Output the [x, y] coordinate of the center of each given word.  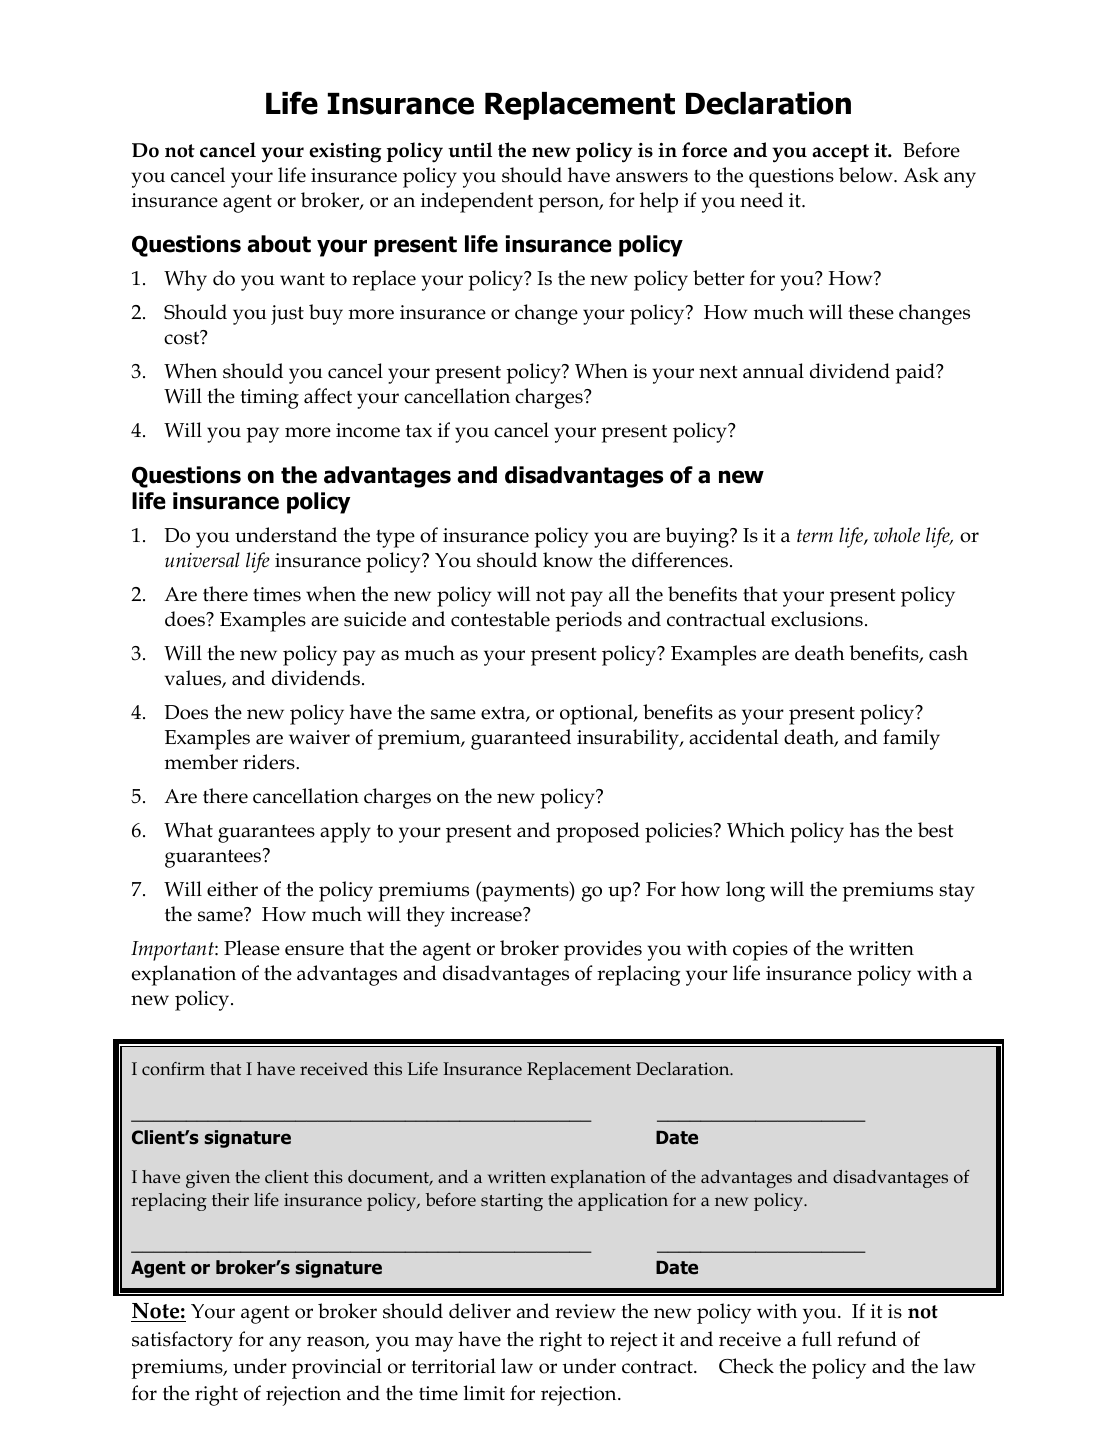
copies [760, 951]
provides [603, 950]
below [867, 175]
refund [867, 1339]
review [585, 1311]
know [568, 560]
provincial [337, 1368]
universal [202, 560]
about [279, 244]
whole [897, 535]
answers [652, 177]
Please [252, 948]
